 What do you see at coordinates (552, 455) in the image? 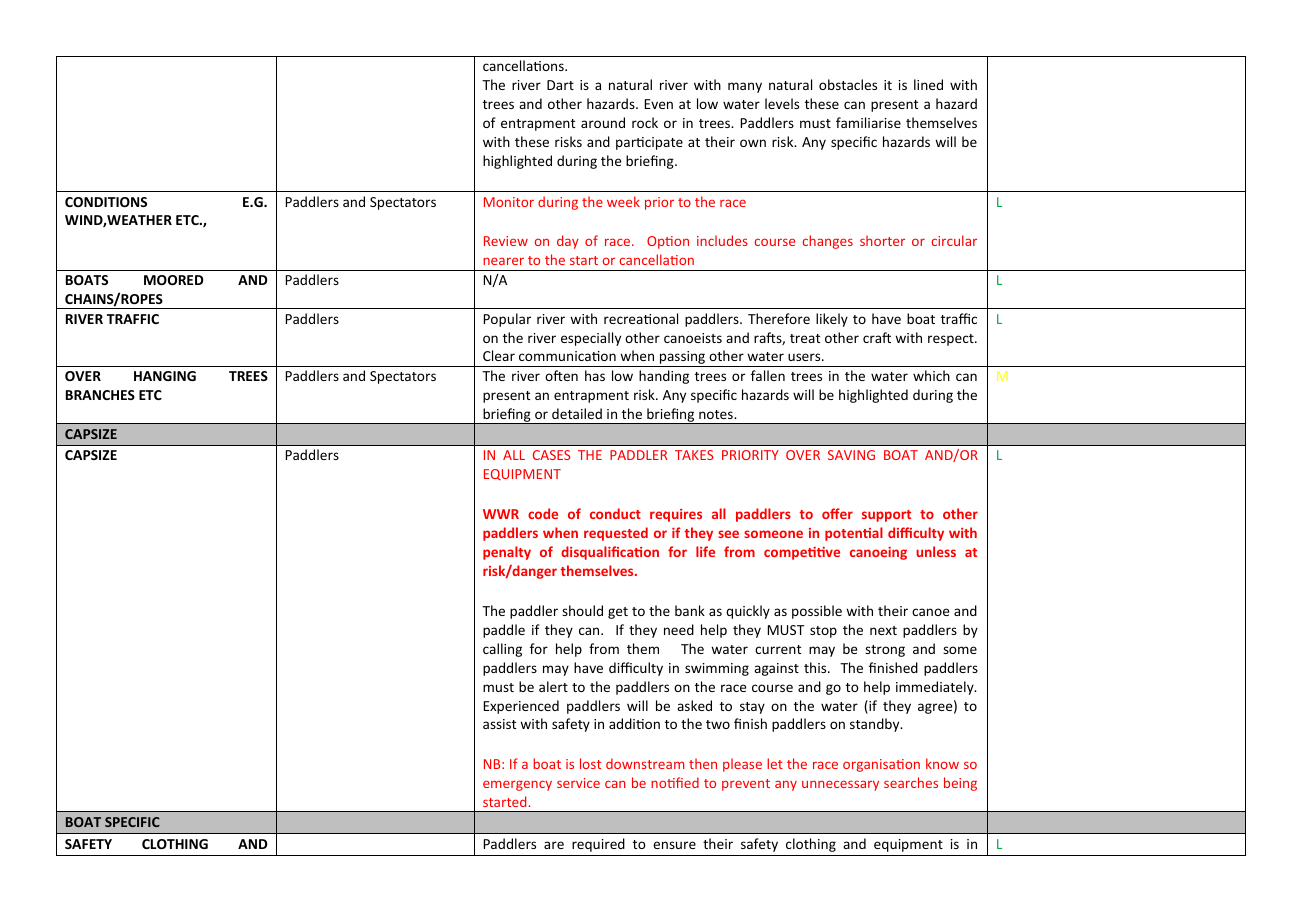
I see `CASES` at bounding box center [552, 455].
